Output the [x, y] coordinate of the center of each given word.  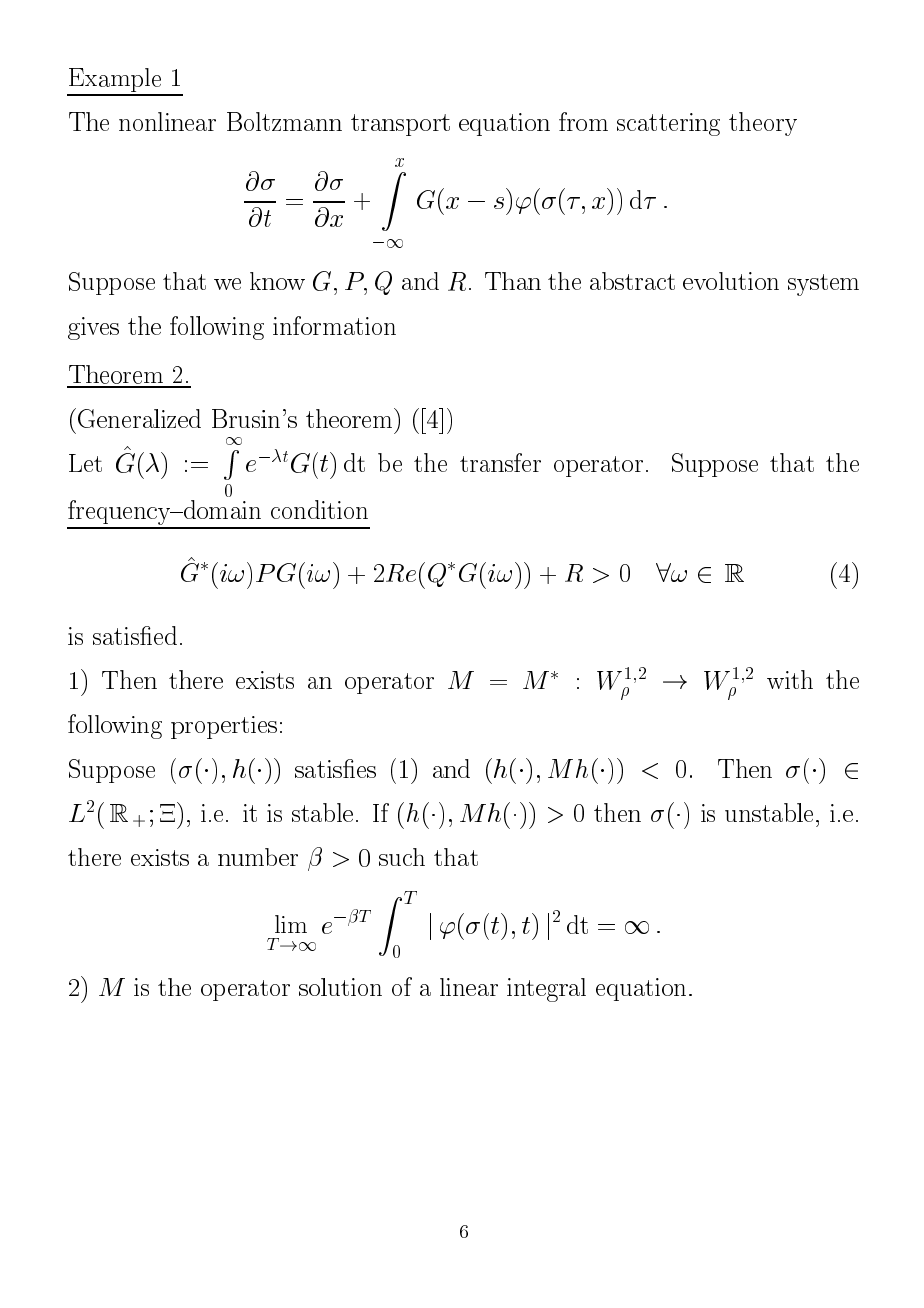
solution [340, 987]
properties [224, 727]
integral [546, 990]
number [258, 857]
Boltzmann [284, 121]
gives [93, 328]
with [790, 679]
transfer [500, 462]
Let [85, 463]
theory [763, 124]
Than [513, 281]
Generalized [139, 418]
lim [291, 924]
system [823, 285]
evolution [731, 281]
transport [400, 125]
